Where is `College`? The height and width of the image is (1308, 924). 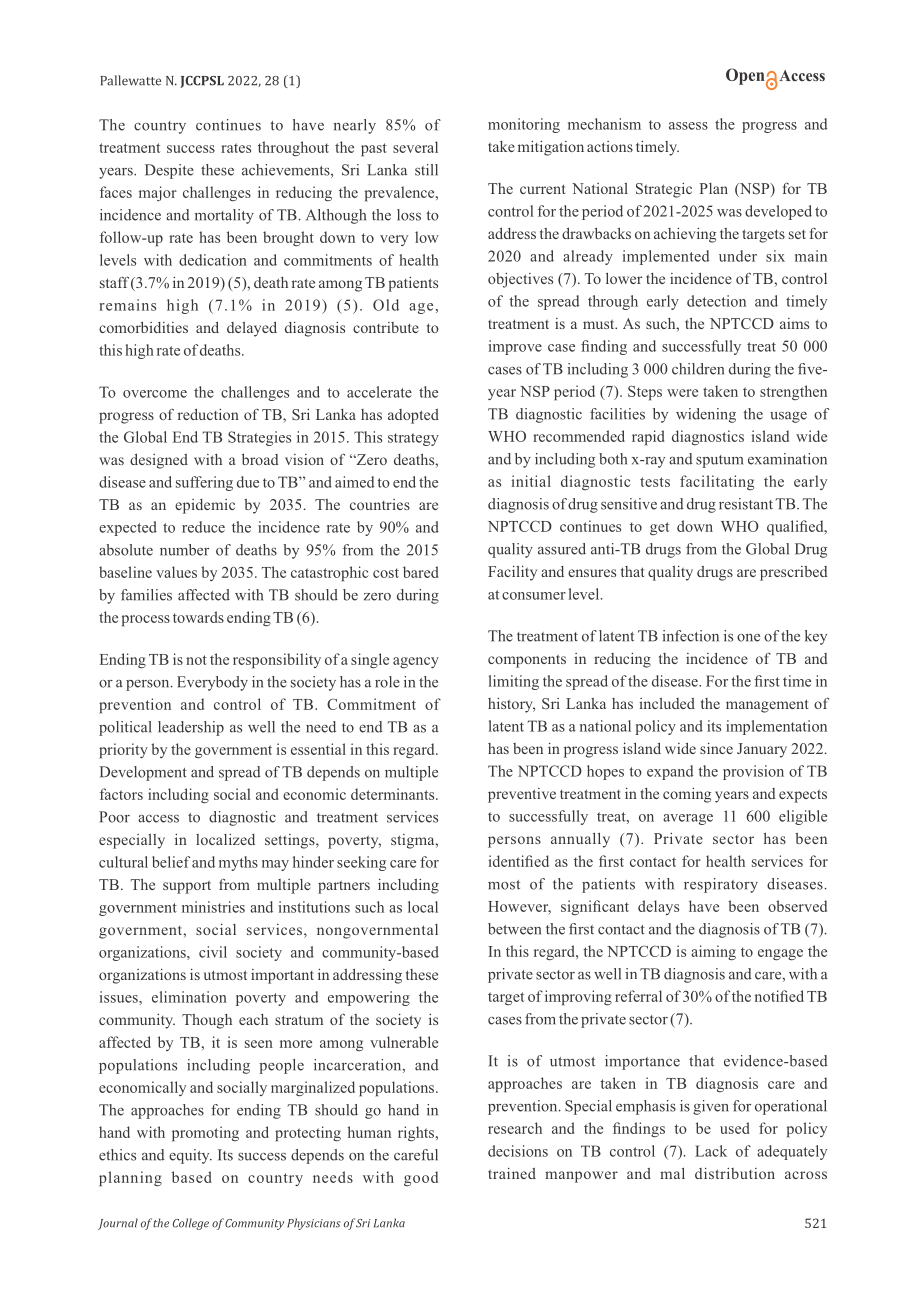 College is located at coordinates (191, 1224).
